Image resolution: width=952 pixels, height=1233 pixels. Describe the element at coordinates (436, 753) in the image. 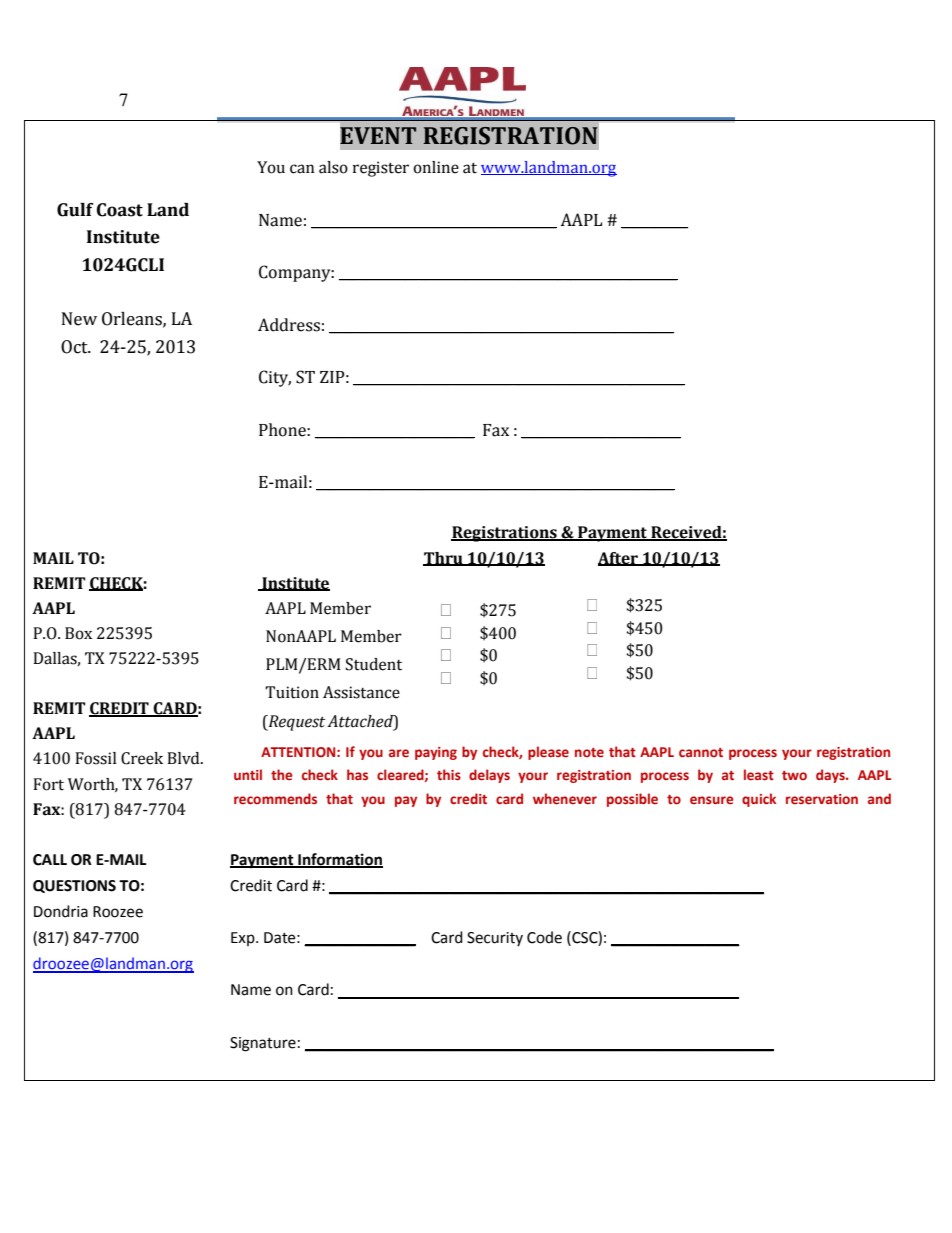

I see `paying` at that location.
